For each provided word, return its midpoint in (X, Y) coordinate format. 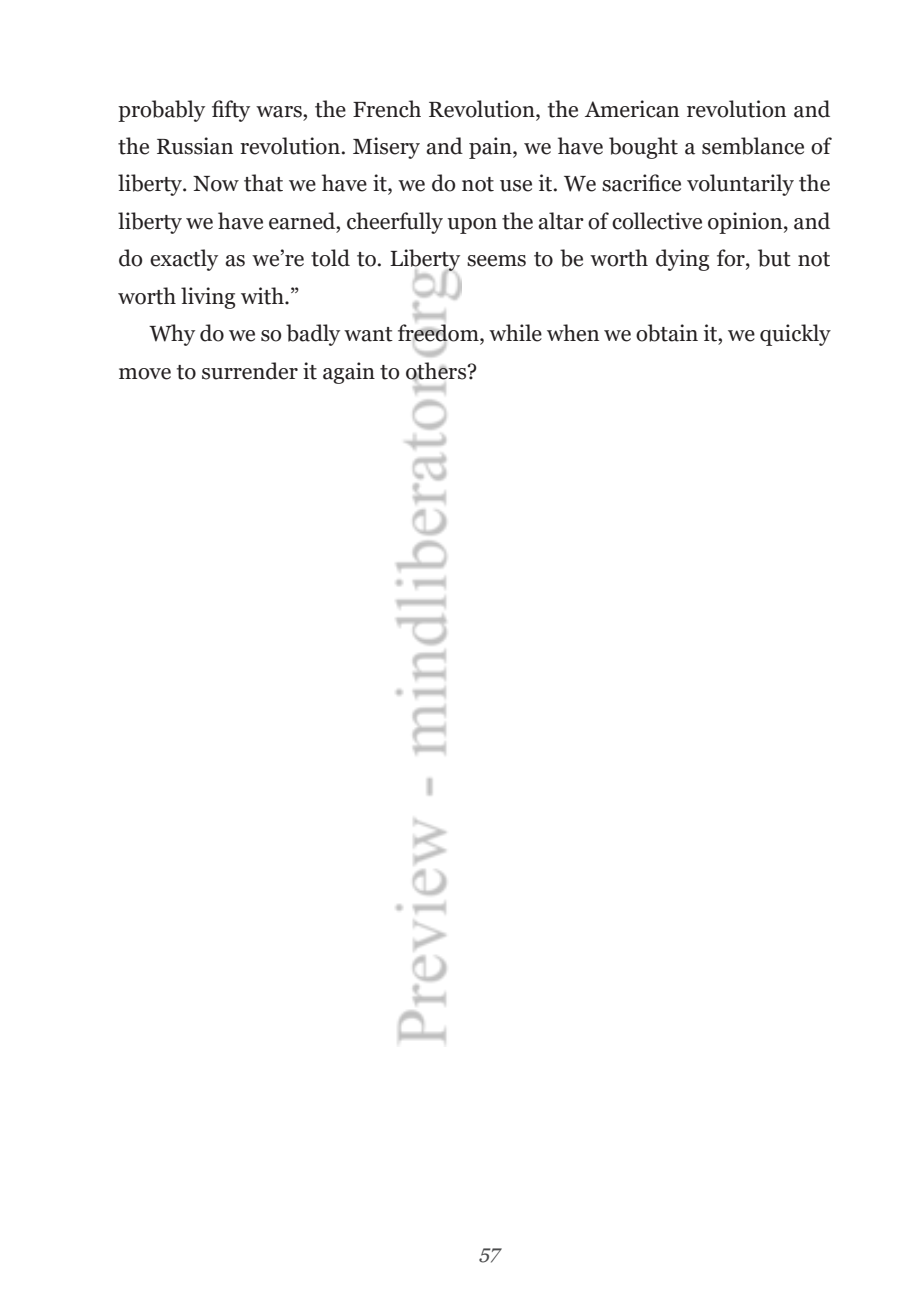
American (632, 109)
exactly (184, 260)
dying (682, 260)
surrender (250, 371)
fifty (231, 111)
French (387, 109)
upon (472, 226)
